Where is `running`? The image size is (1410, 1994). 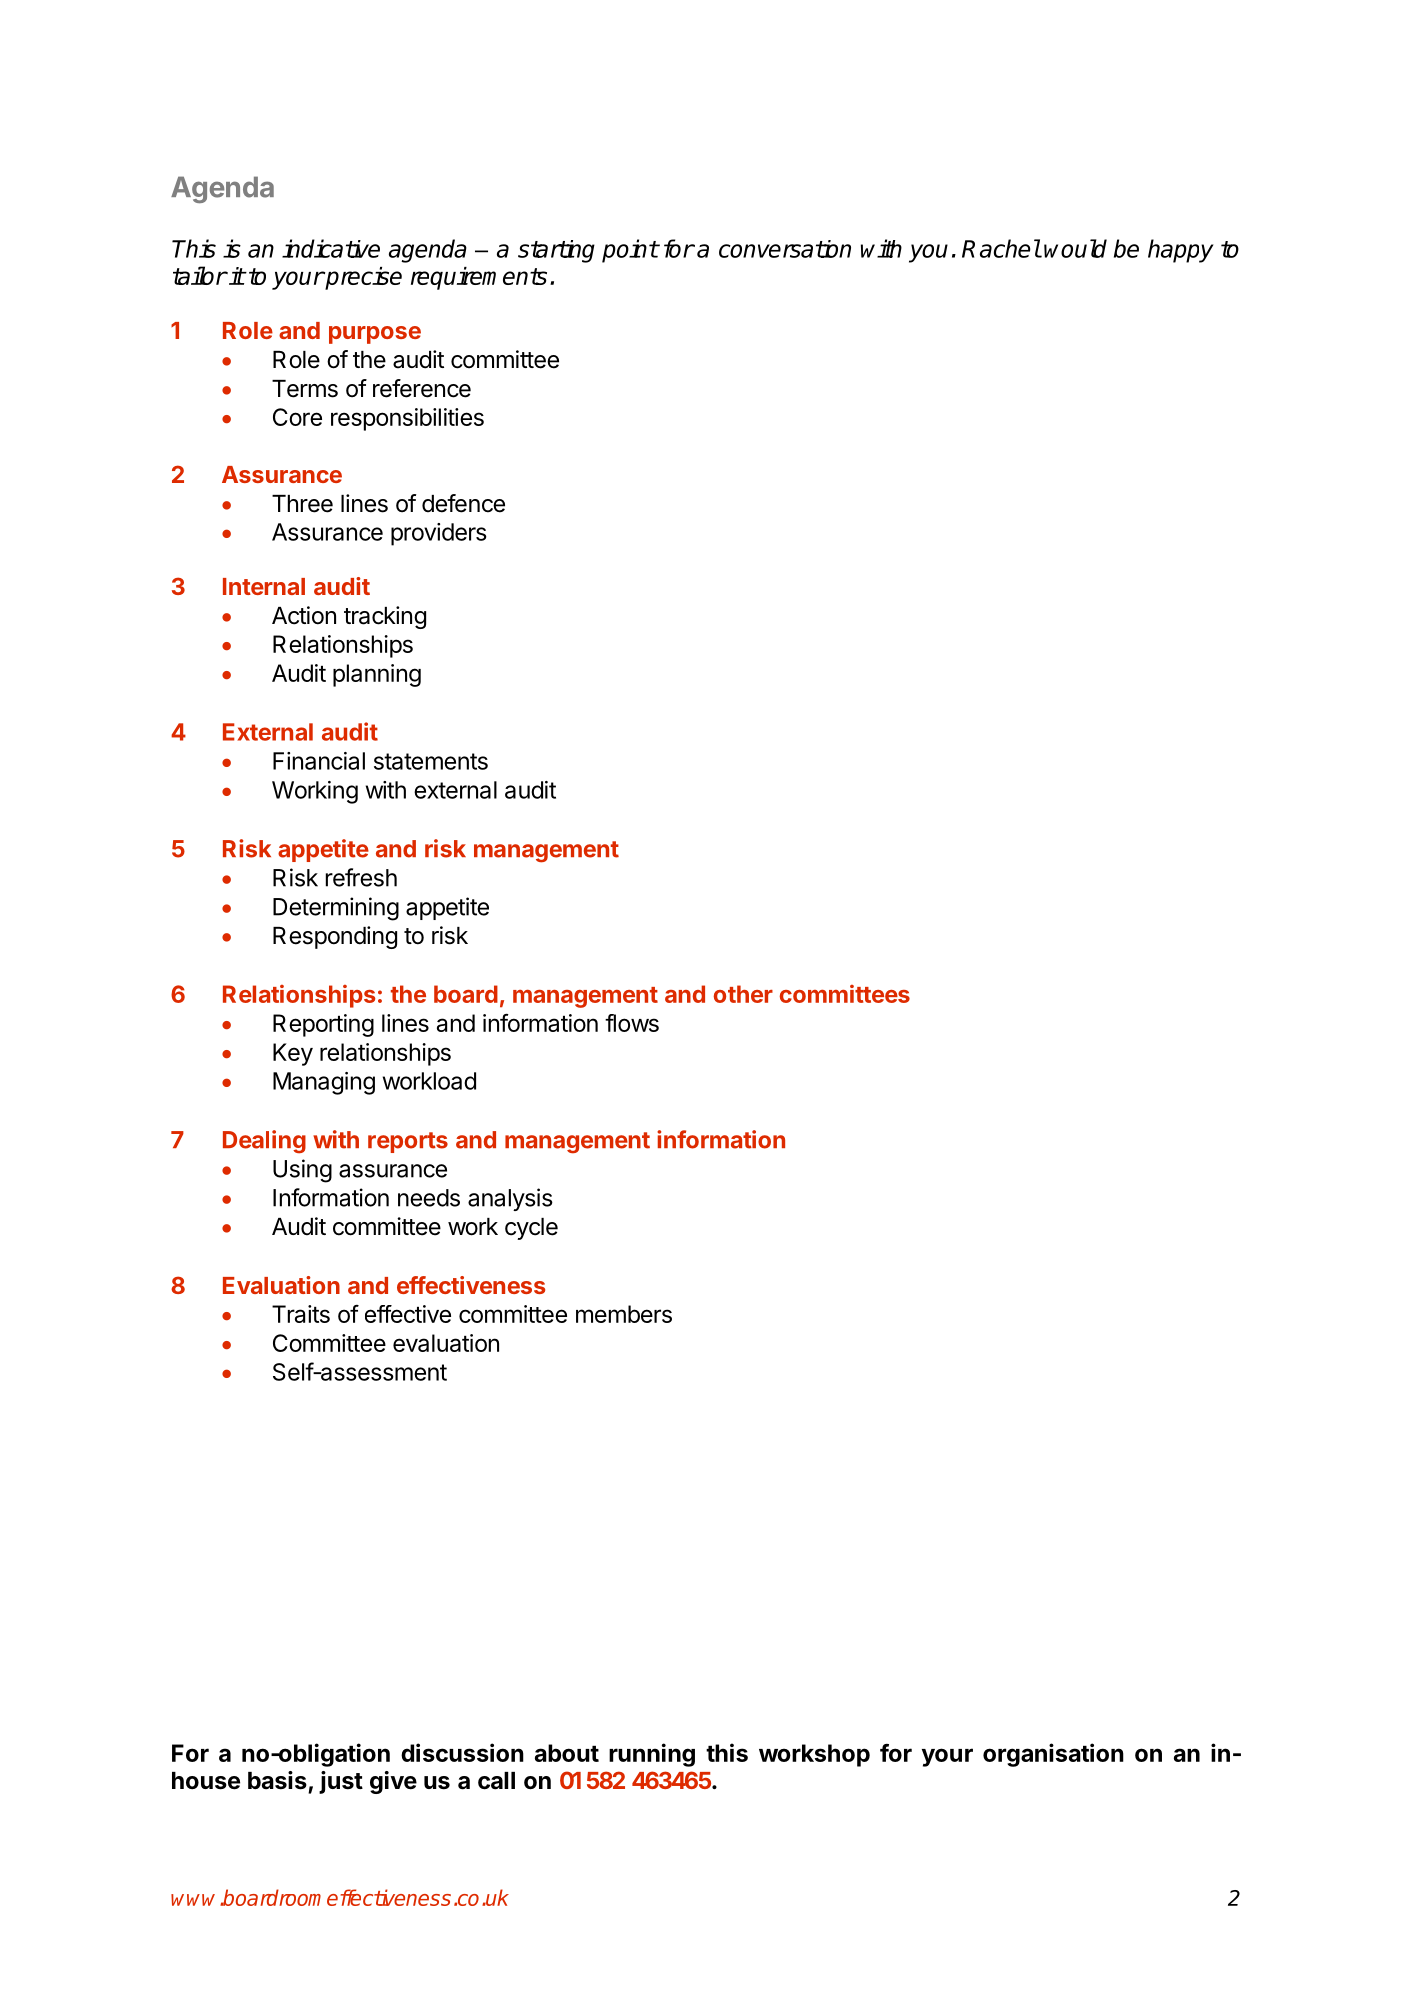
running is located at coordinates (652, 1755).
